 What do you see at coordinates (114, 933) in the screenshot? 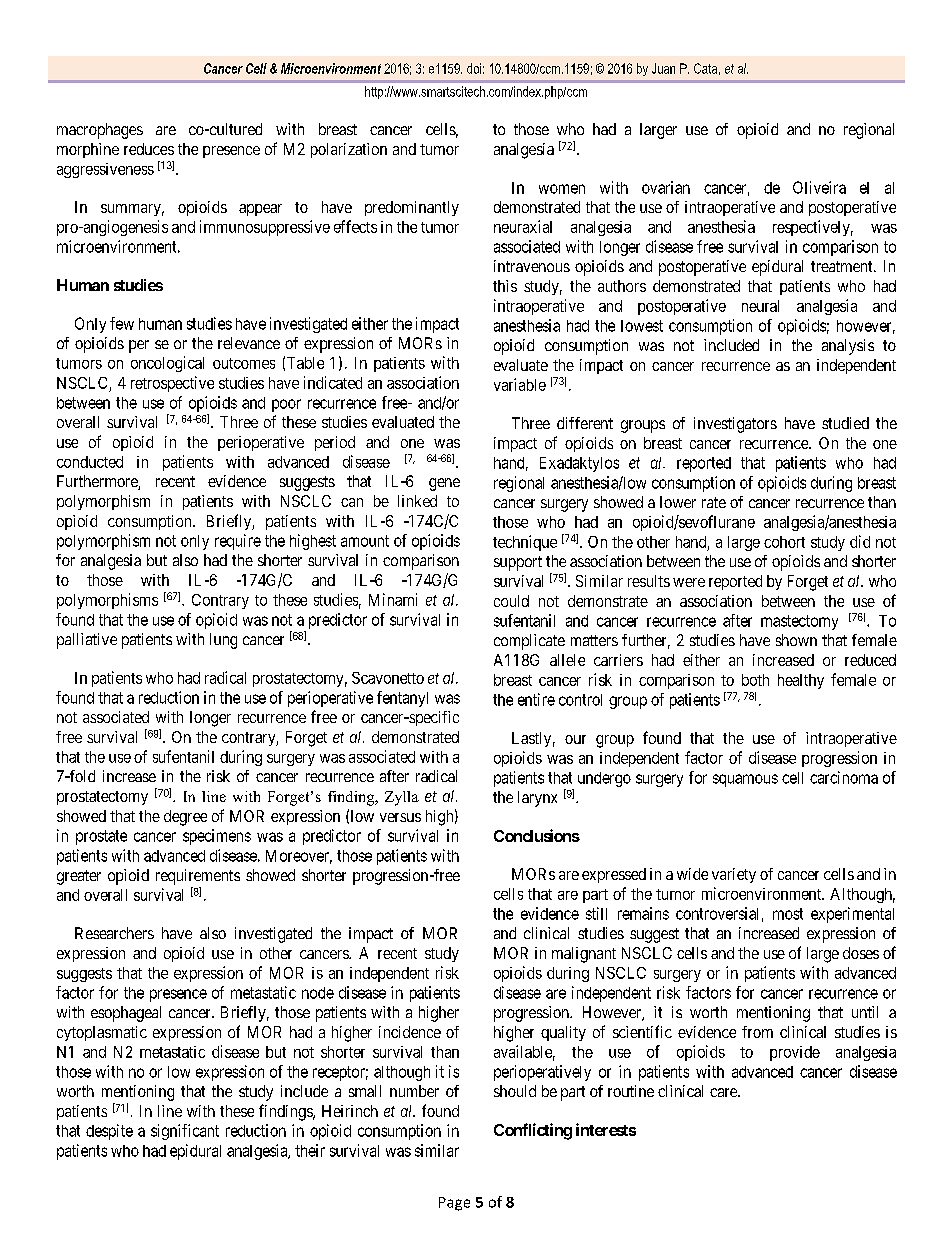
I see `Researchers` at bounding box center [114, 933].
